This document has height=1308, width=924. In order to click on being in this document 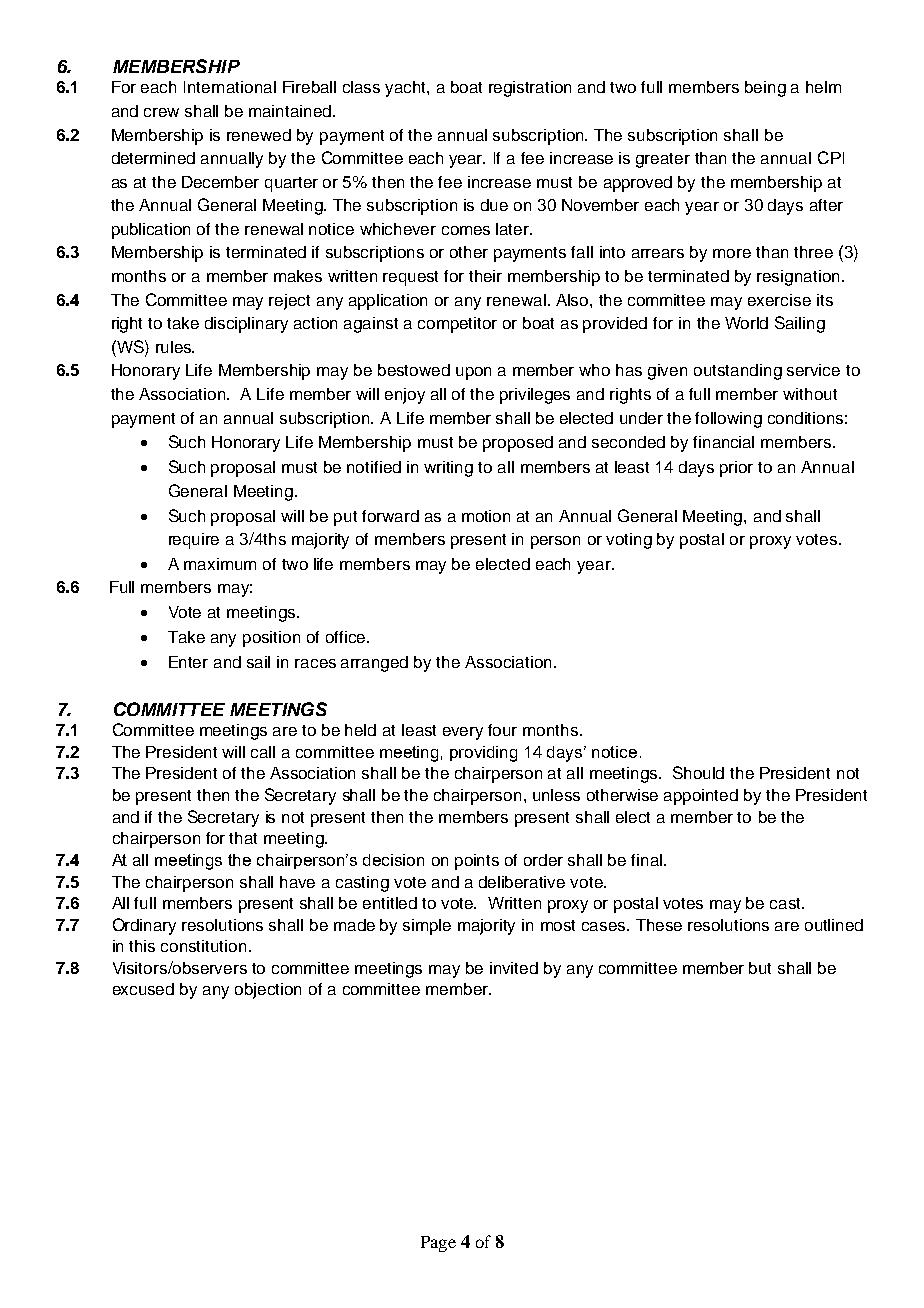, I will do `click(765, 89)`.
